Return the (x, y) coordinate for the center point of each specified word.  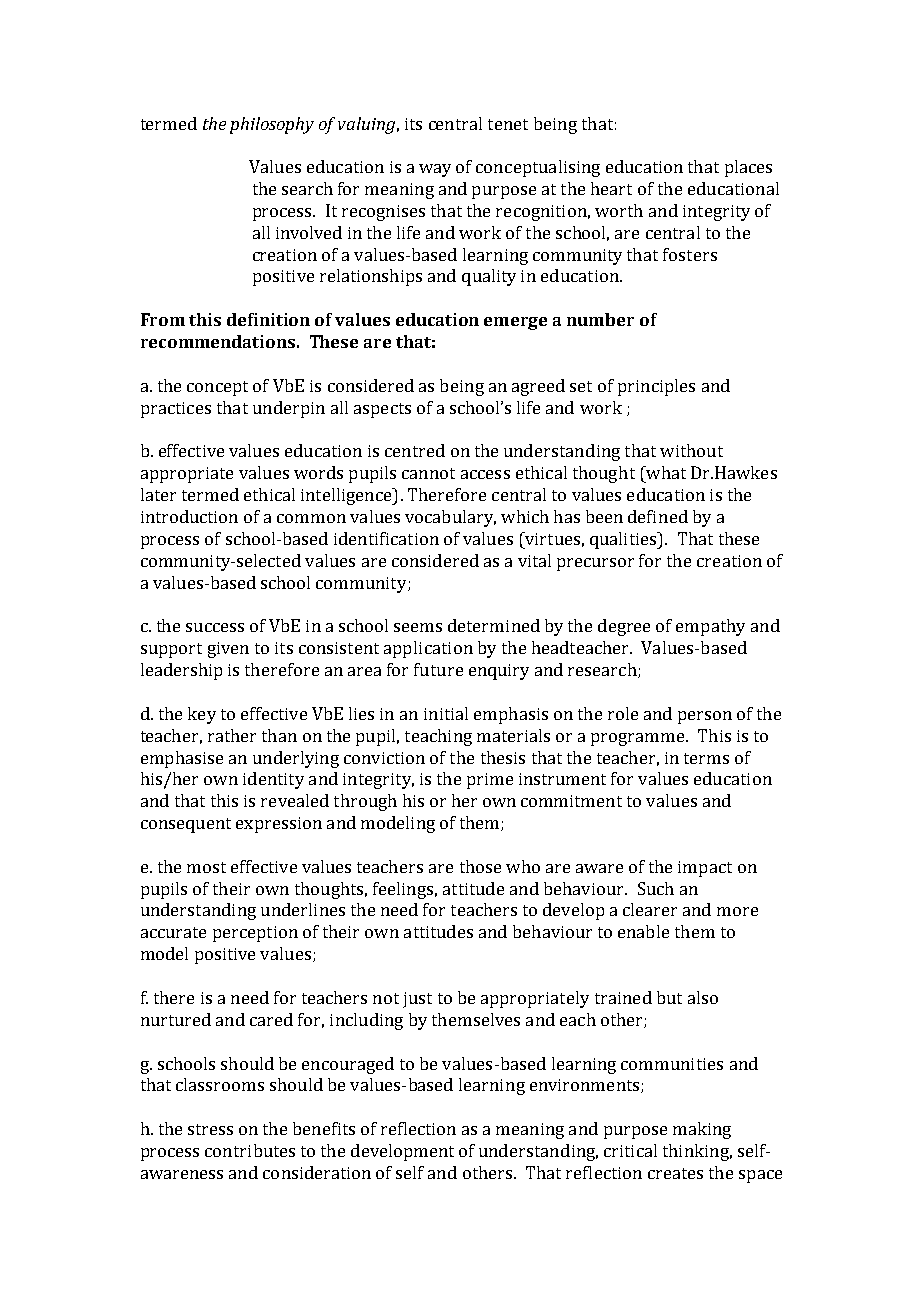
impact (705, 869)
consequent (186, 825)
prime (490, 781)
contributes (250, 1150)
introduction (189, 516)
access (485, 474)
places (748, 168)
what (665, 472)
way (435, 170)
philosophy (272, 125)
